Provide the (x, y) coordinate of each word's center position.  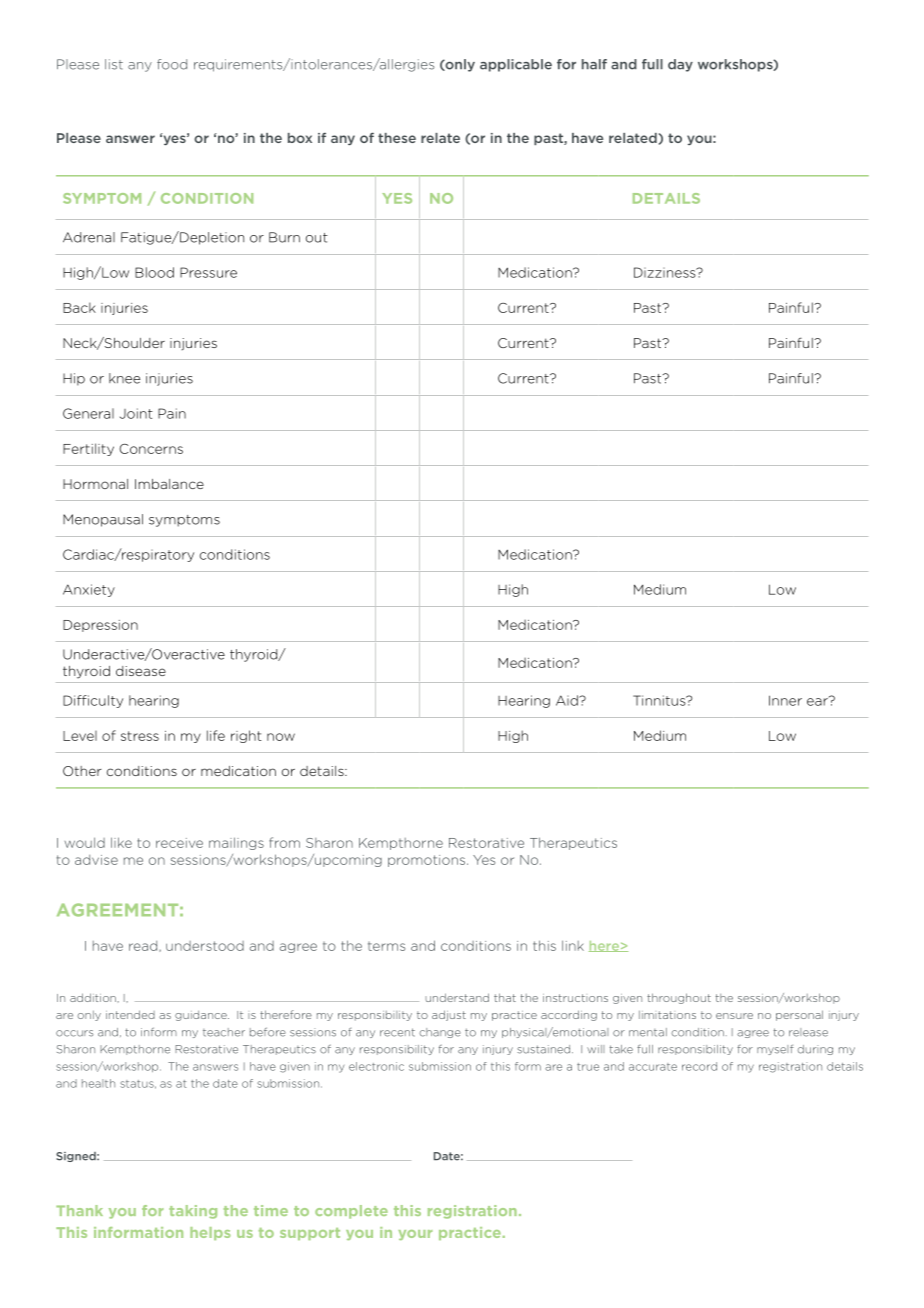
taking (193, 1212)
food (172, 64)
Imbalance (169, 484)
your (415, 1235)
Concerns (151, 449)
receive (179, 843)
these (397, 138)
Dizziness (666, 272)
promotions (428, 861)
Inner (785, 700)
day (680, 65)
